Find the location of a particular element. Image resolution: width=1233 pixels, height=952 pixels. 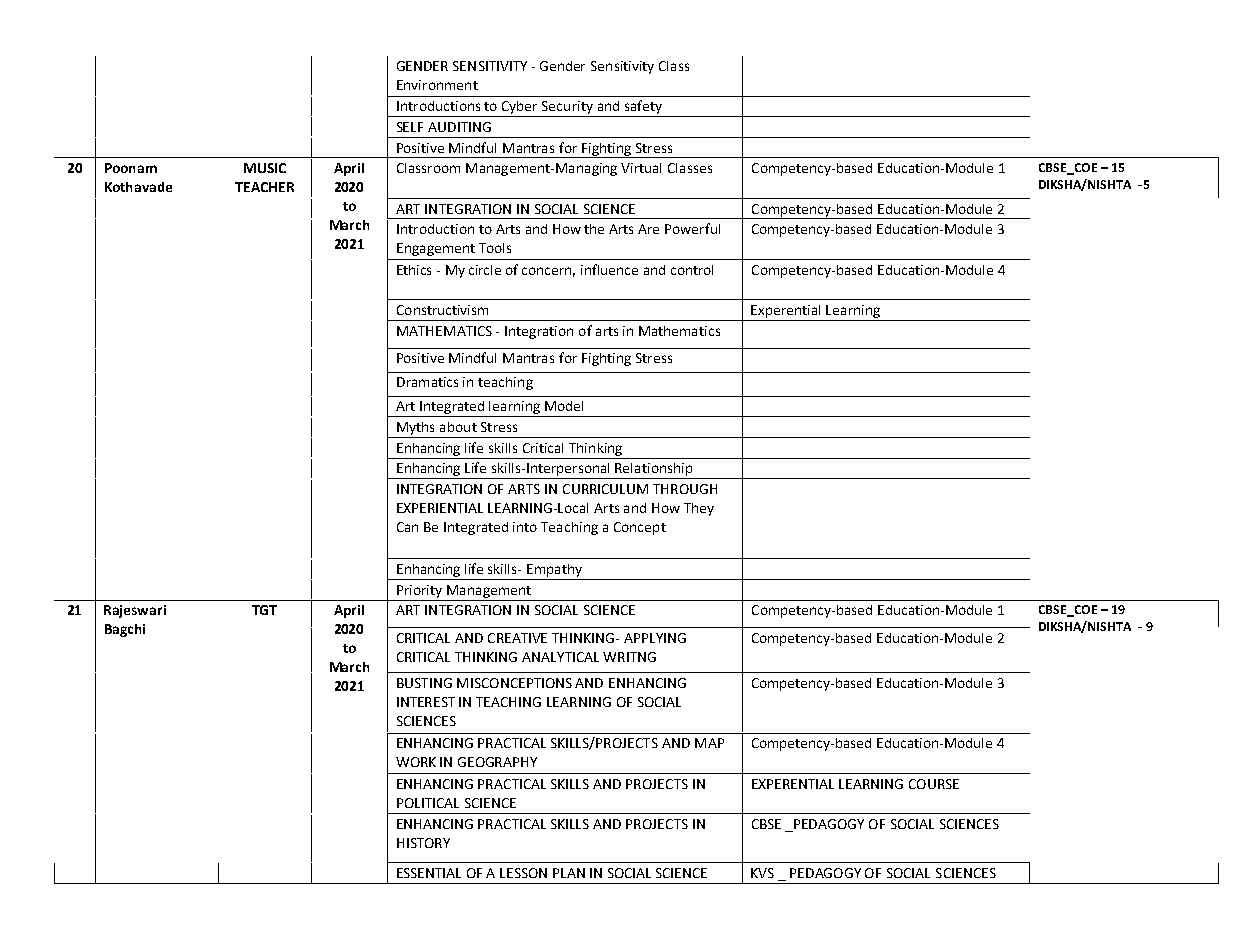

SELF is located at coordinates (410, 127).
